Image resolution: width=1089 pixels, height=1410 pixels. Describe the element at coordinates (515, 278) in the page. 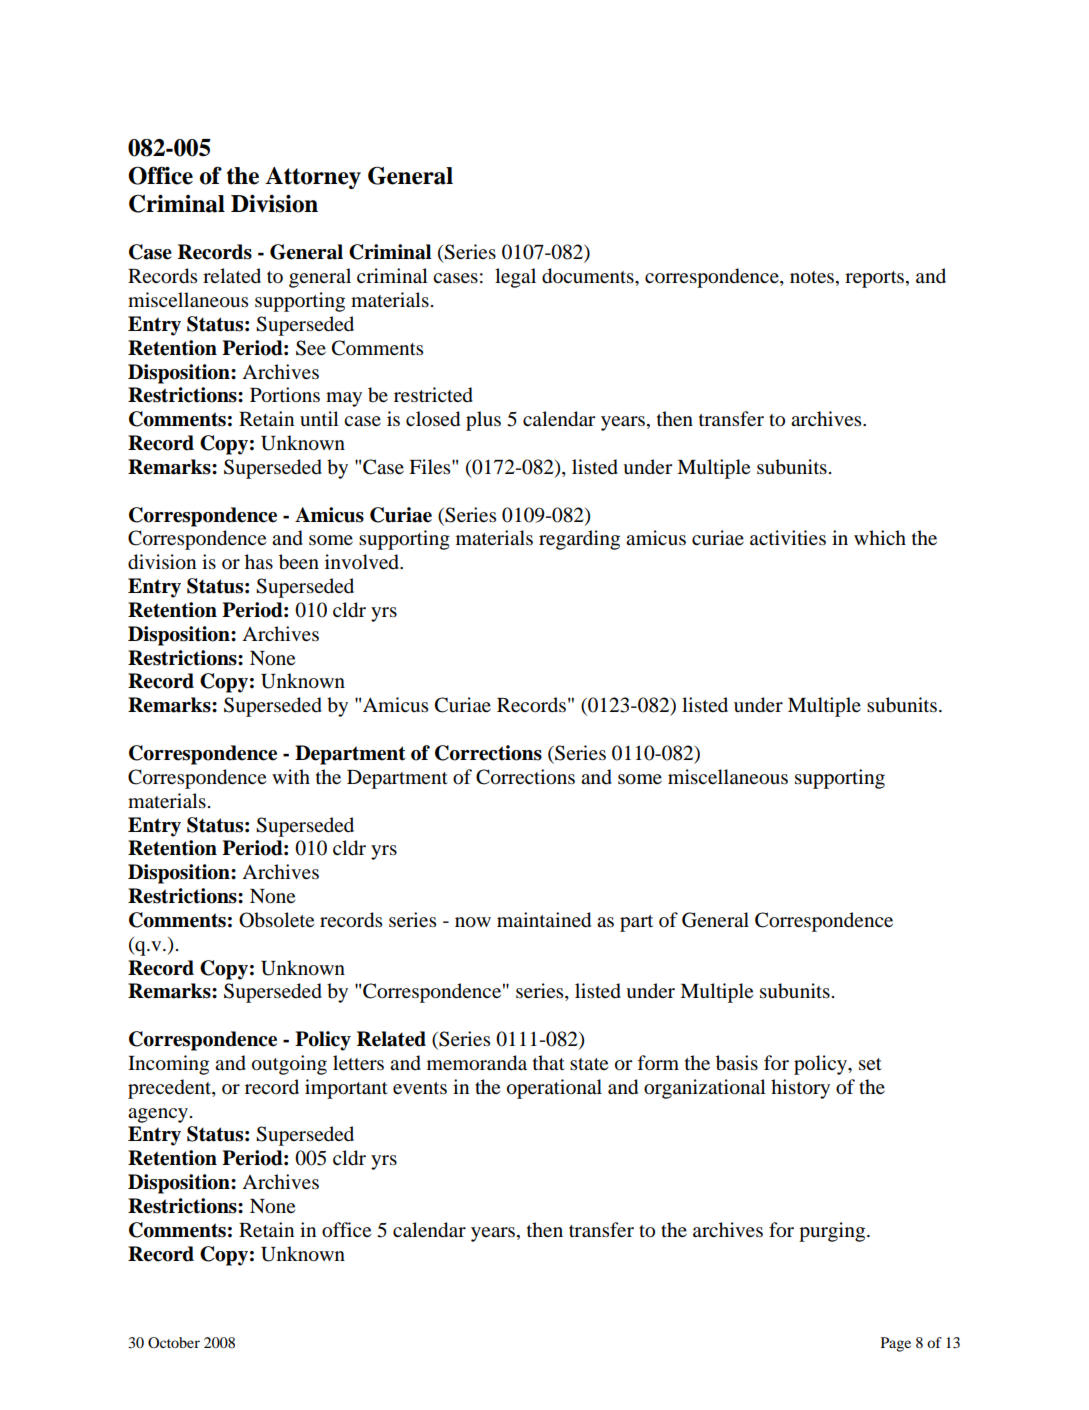

I see `legal` at that location.
